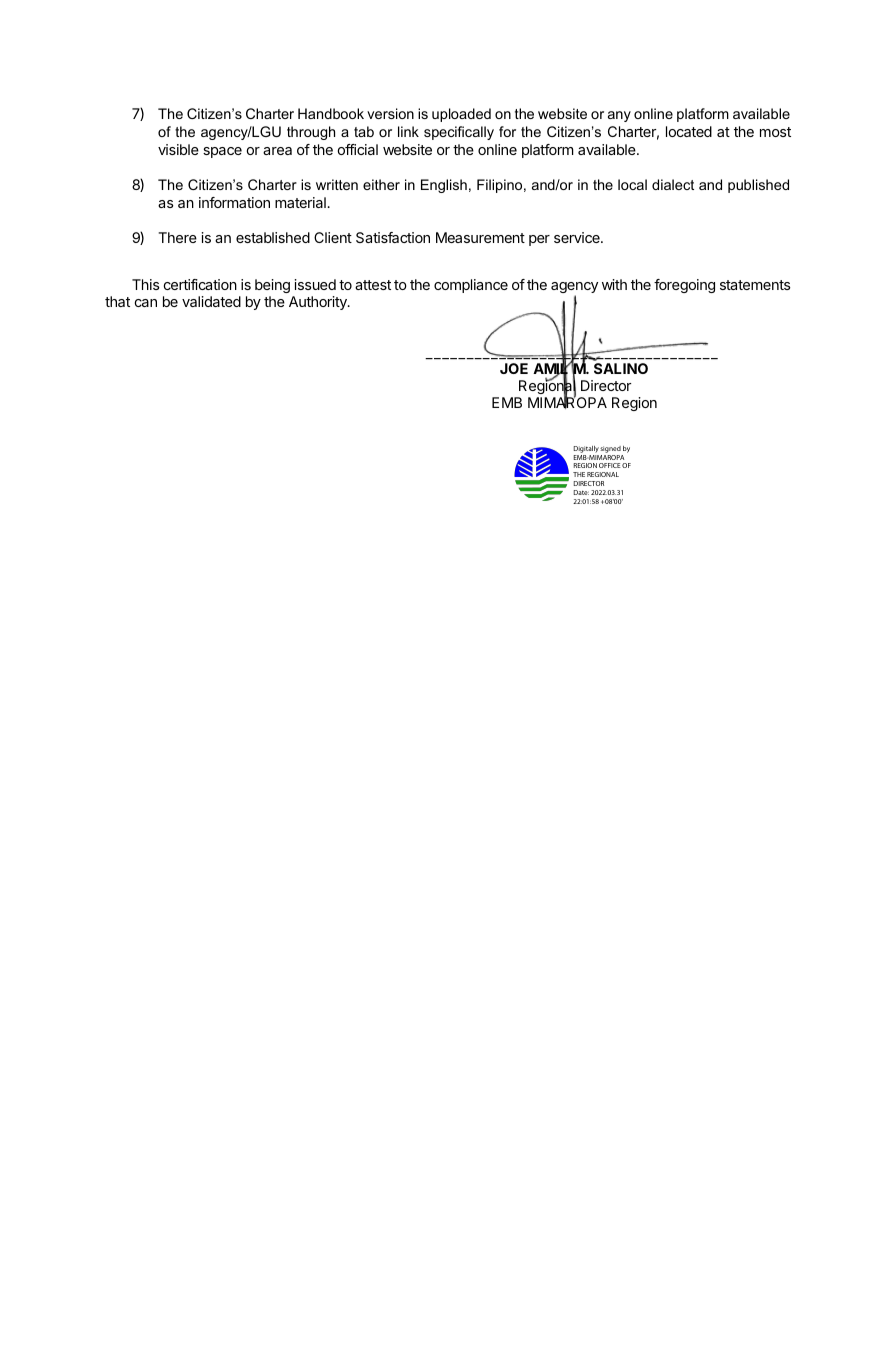 The image size is (896, 1371). What do you see at coordinates (471, 286) in the screenshot?
I see `compliance` at bounding box center [471, 286].
